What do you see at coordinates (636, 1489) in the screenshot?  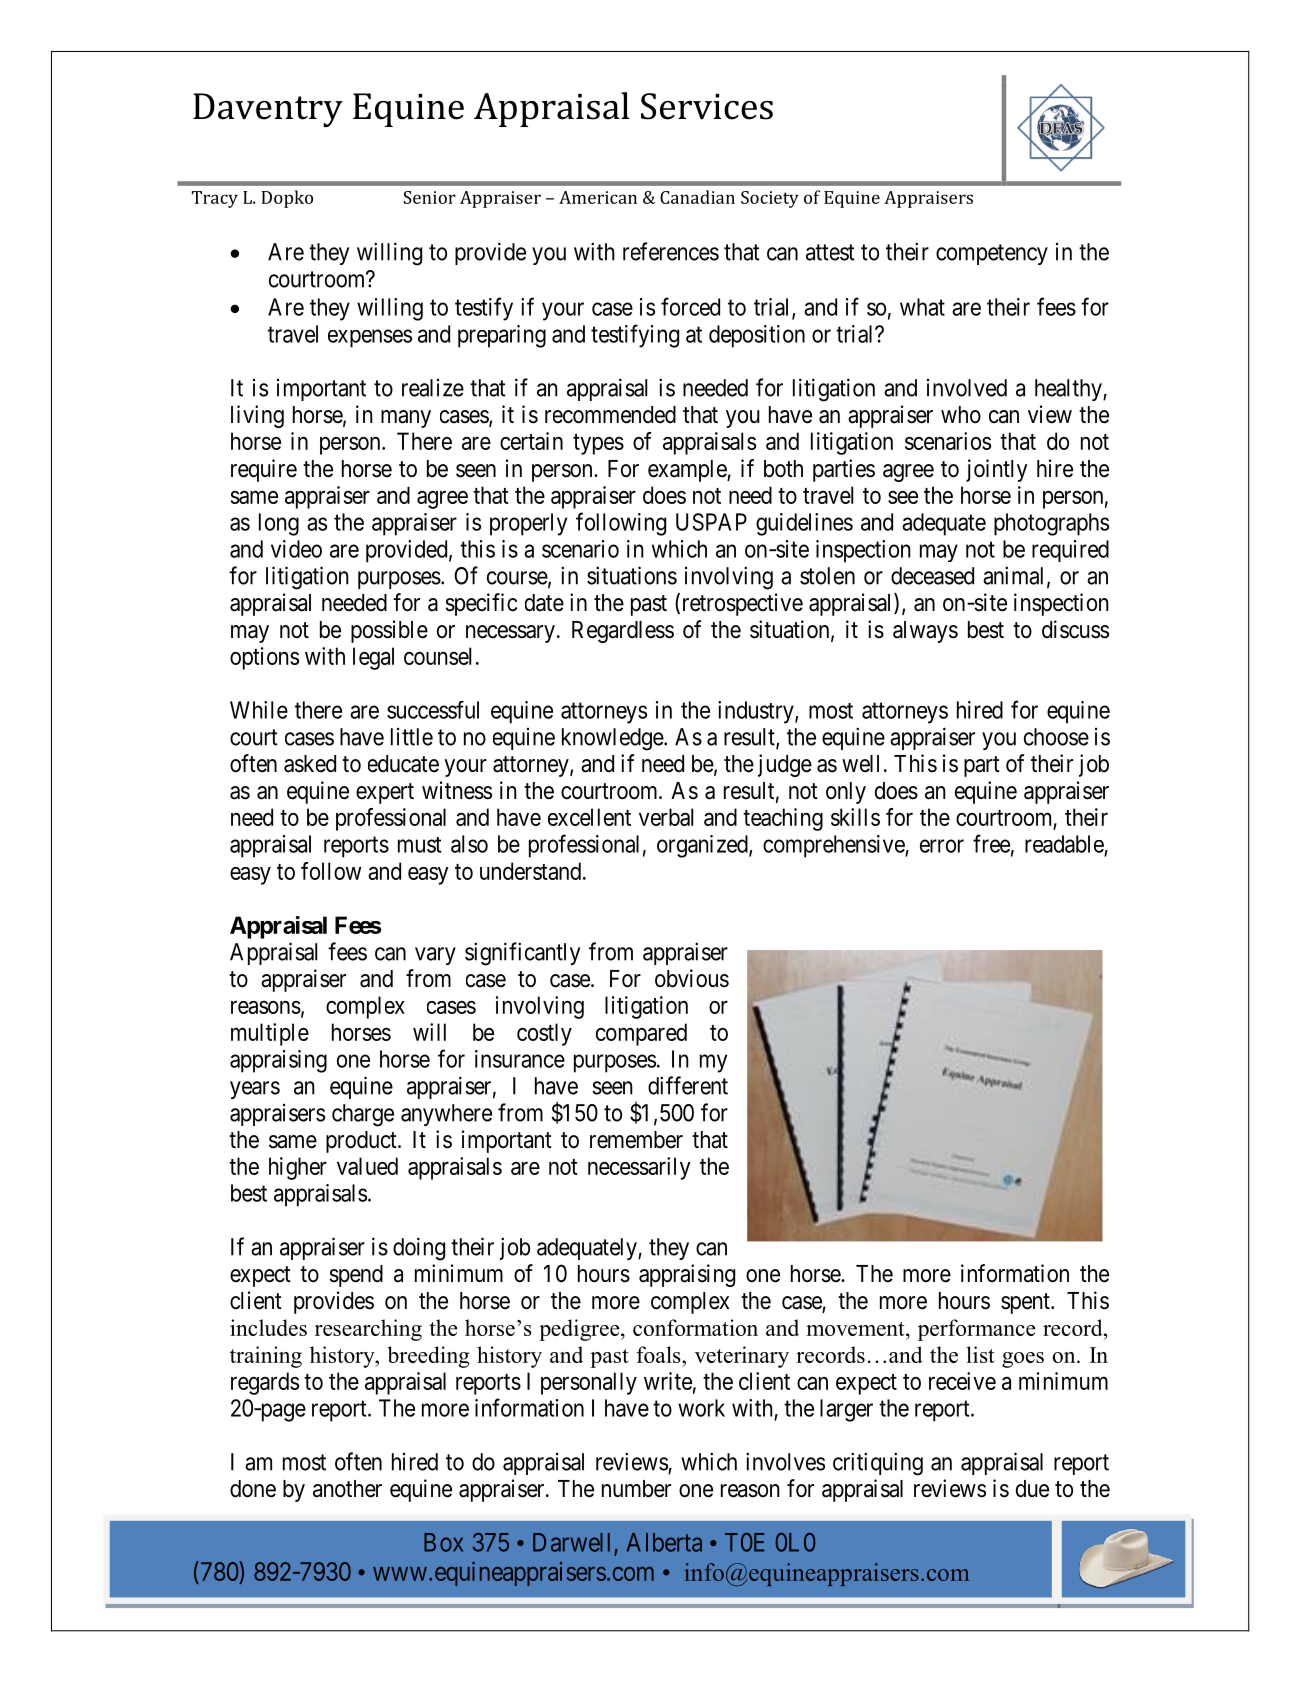 I see `number` at bounding box center [636, 1489].
